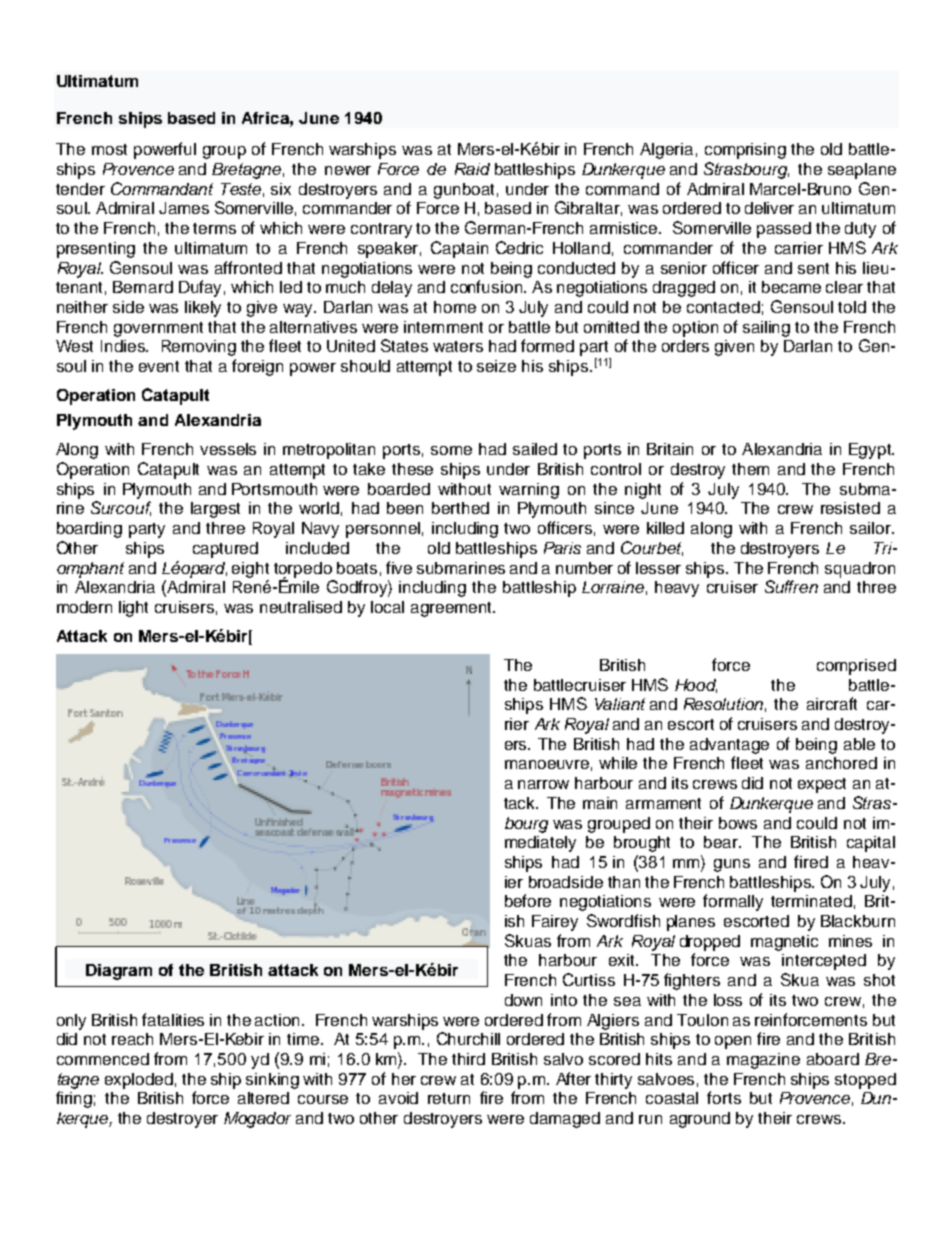 Image resolution: width=952 pixels, height=1233 pixels. What do you see at coordinates (159, 366) in the screenshot?
I see `event` at bounding box center [159, 366].
